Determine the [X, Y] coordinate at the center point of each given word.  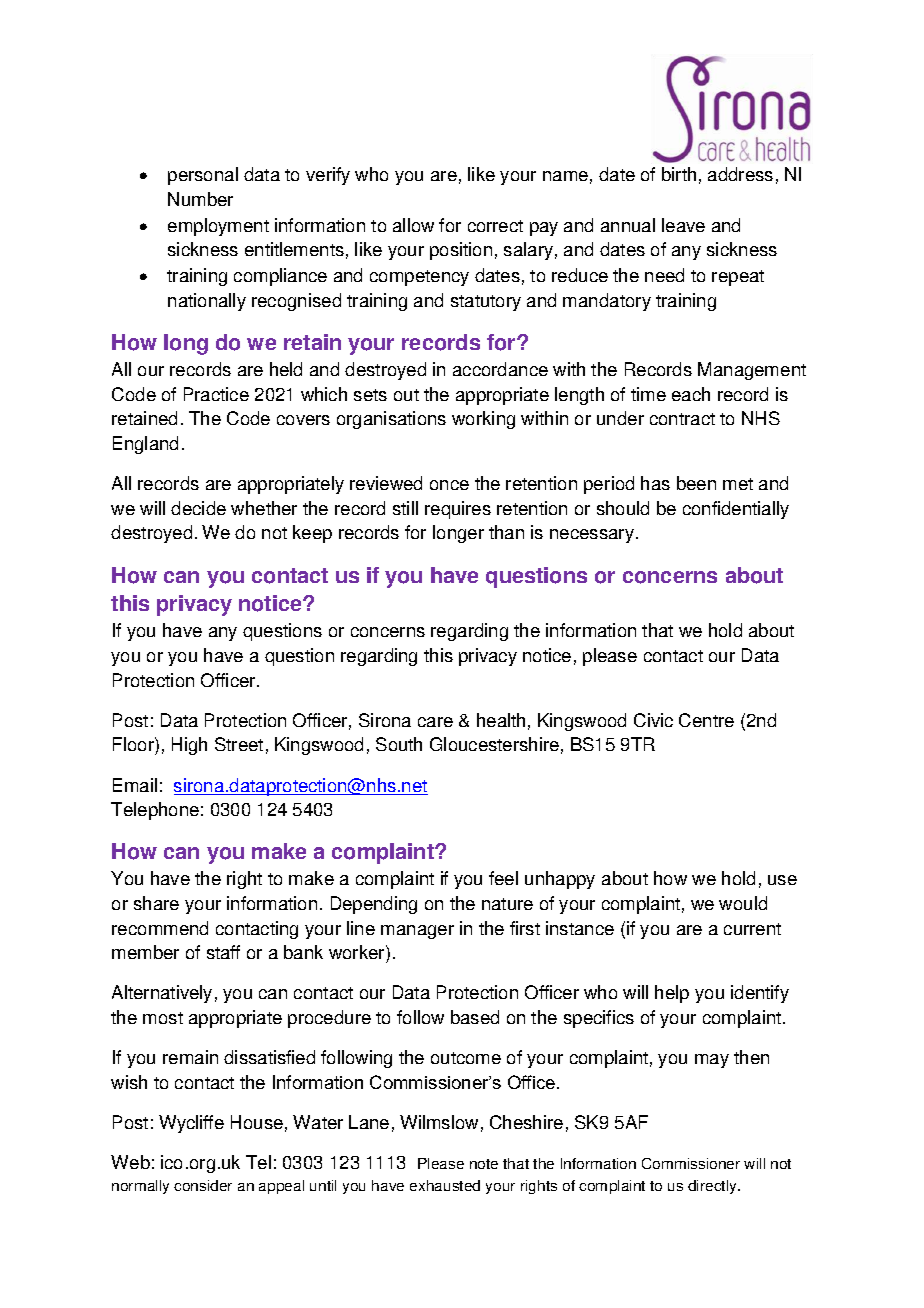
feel [503, 878]
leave [683, 225]
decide [198, 508]
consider [203, 1185]
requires [458, 510]
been [696, 483]
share [156, 903]
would [743, 903]
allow [413, 225]
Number [200, 199]
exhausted [445, 1185]
